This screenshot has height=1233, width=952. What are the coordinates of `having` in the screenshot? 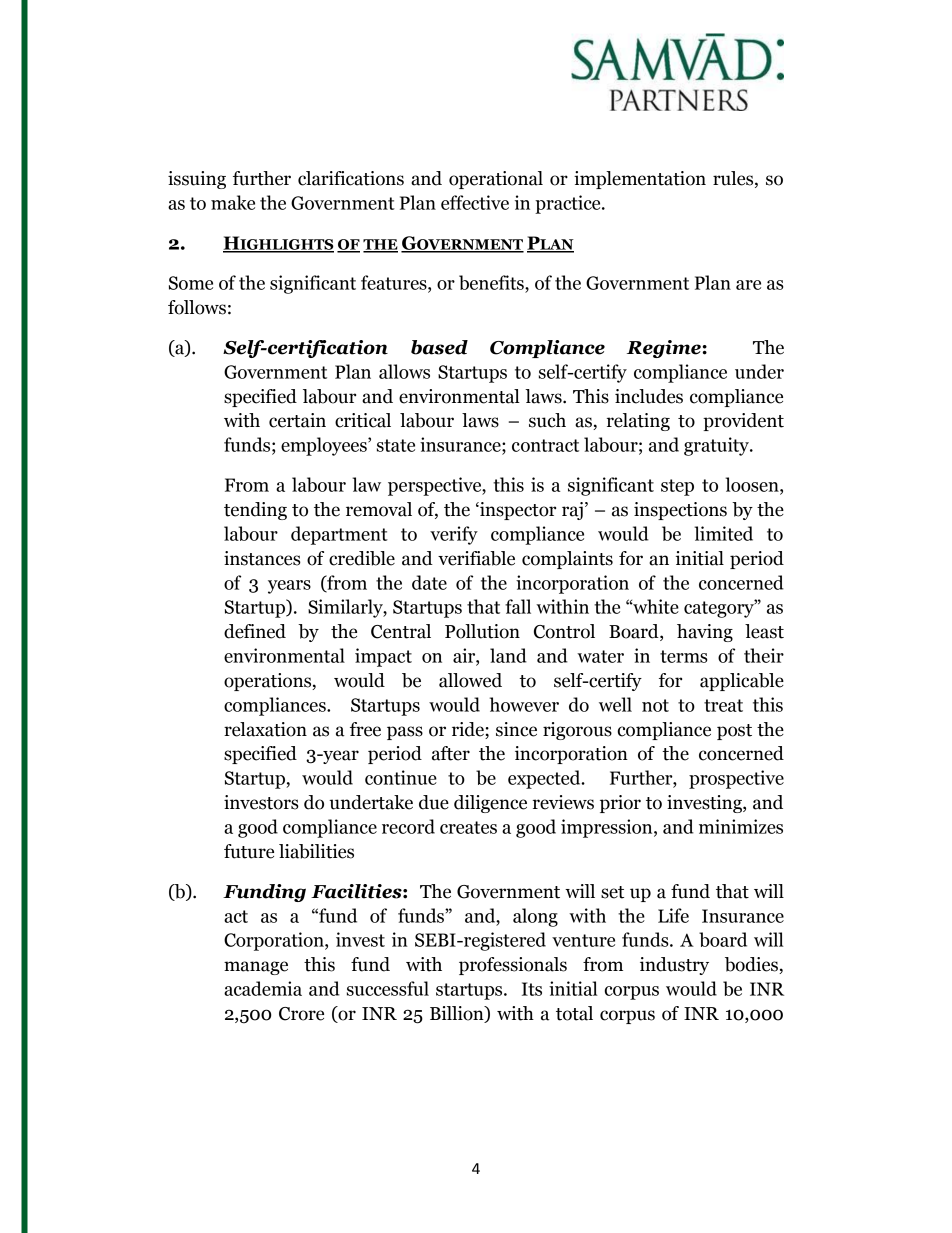 It's located at (705, 633).
